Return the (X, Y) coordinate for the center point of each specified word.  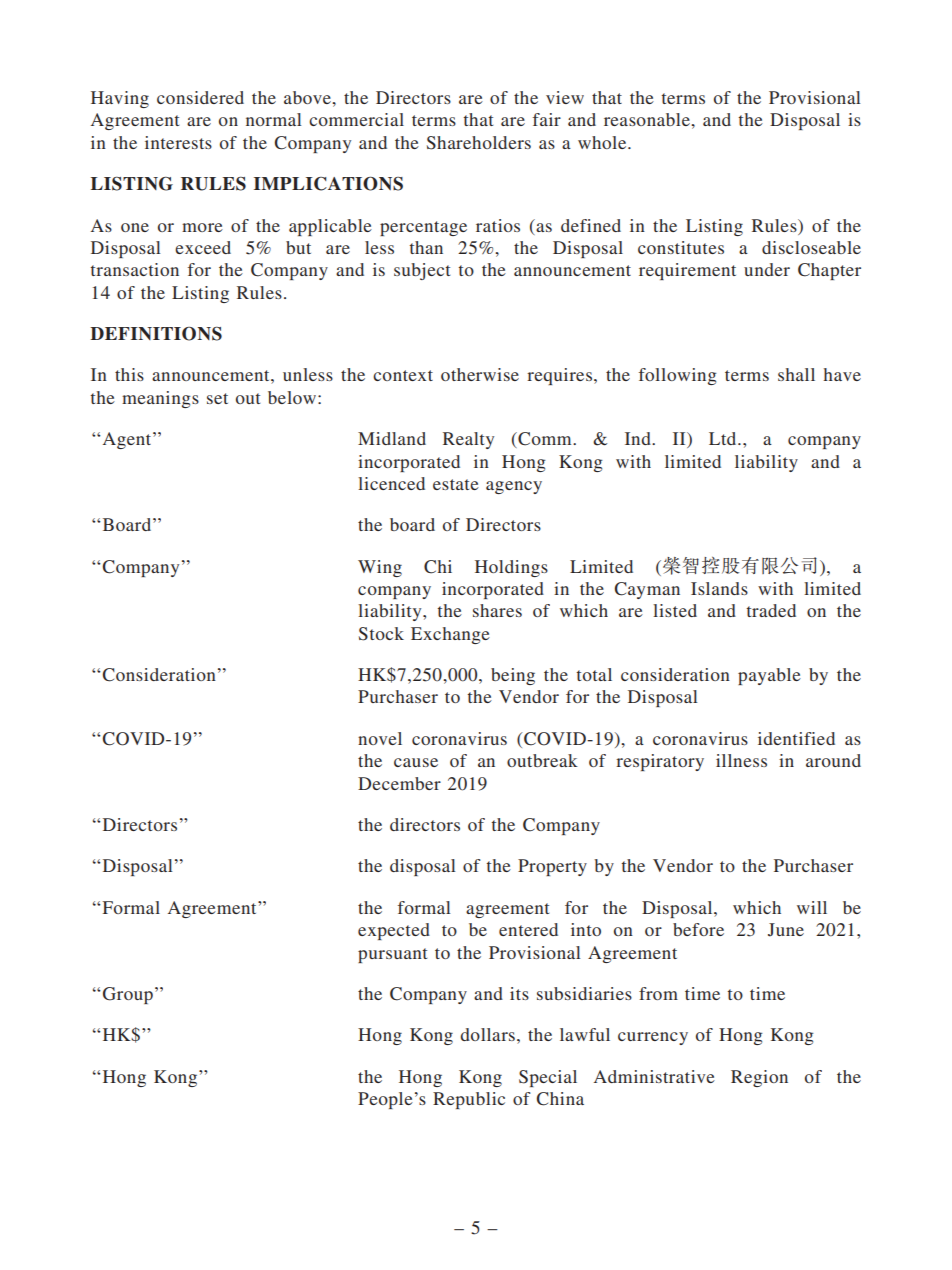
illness (741, 760)
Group (128, 995)
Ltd (724, 438)
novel (380, 738)
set (217, 398)
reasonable (648, 119)
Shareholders (479, 143)
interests (178, 142)
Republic (469, 1100)
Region (759, 1078)
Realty (468, 440)
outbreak (542, 760)
